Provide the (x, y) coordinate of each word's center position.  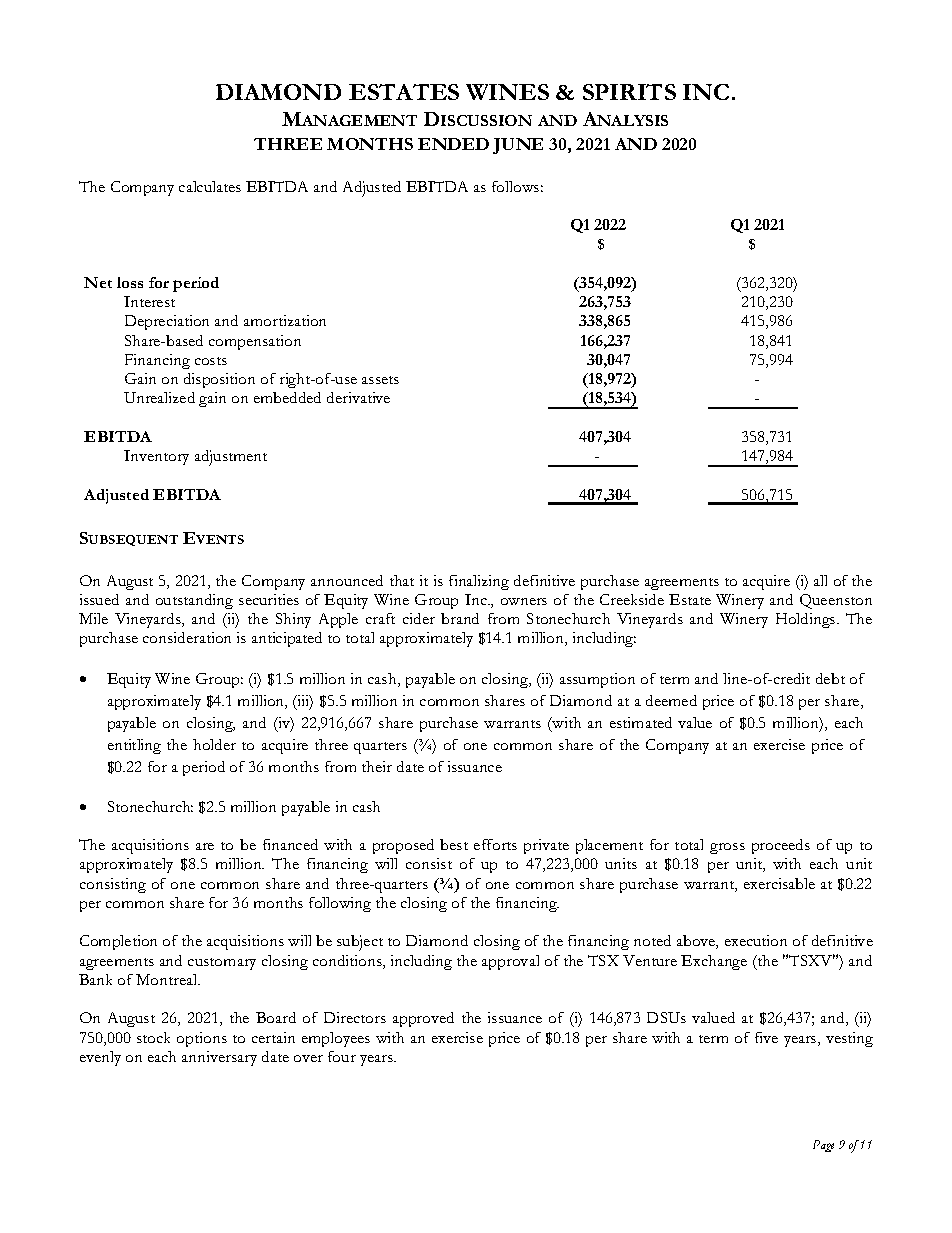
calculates (210, 186)
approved (423, 1019)
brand (460, 618)
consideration (187, 637)
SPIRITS (629, 92)
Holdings (807, 620)
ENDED (453, 144)
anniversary (219, 1058)
